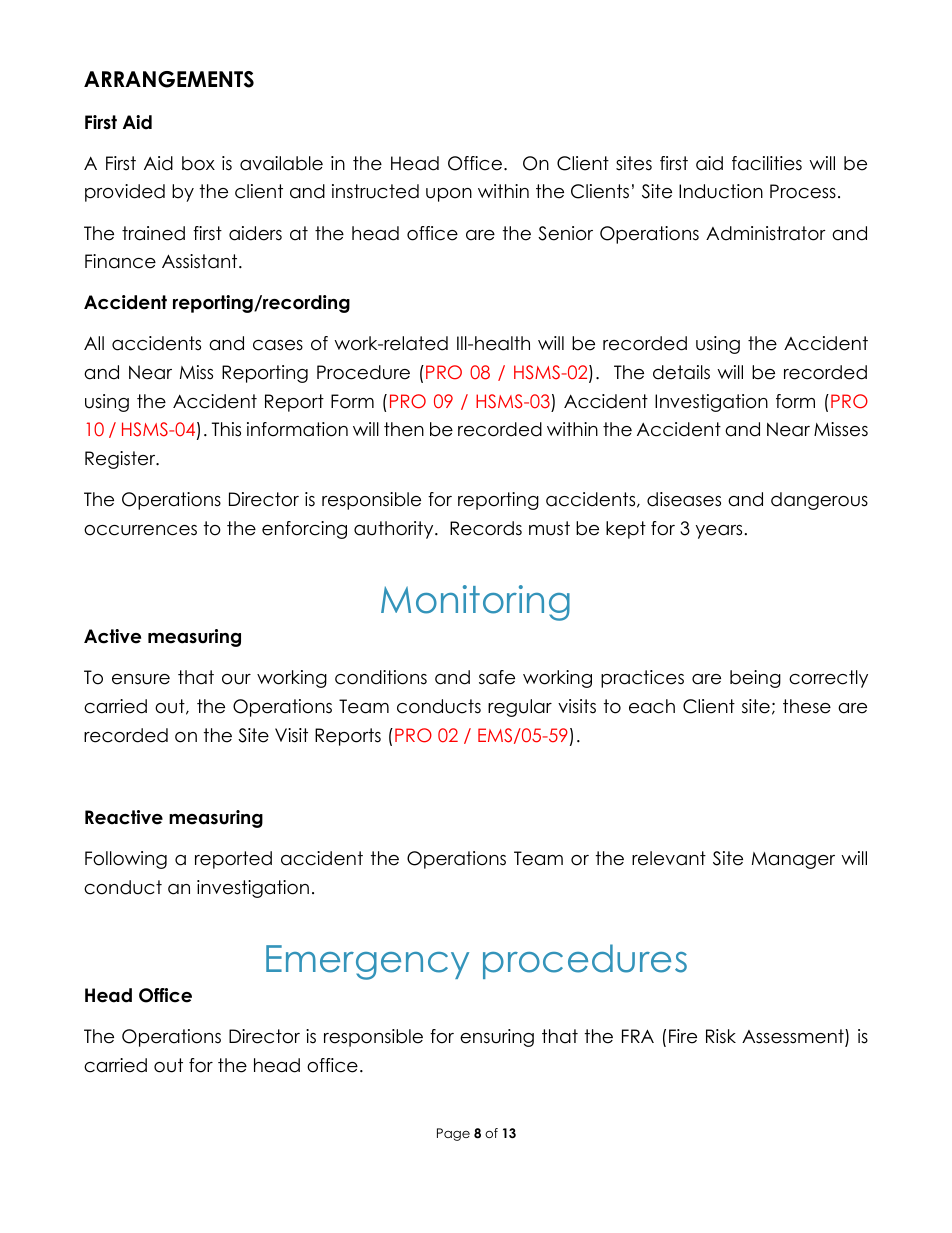 The width and height of the screenshot is (952, 1233). What do you see at coordinates (453, 1134) in the screenshot?
I see `Page` at bounding box center [453, 1134].
